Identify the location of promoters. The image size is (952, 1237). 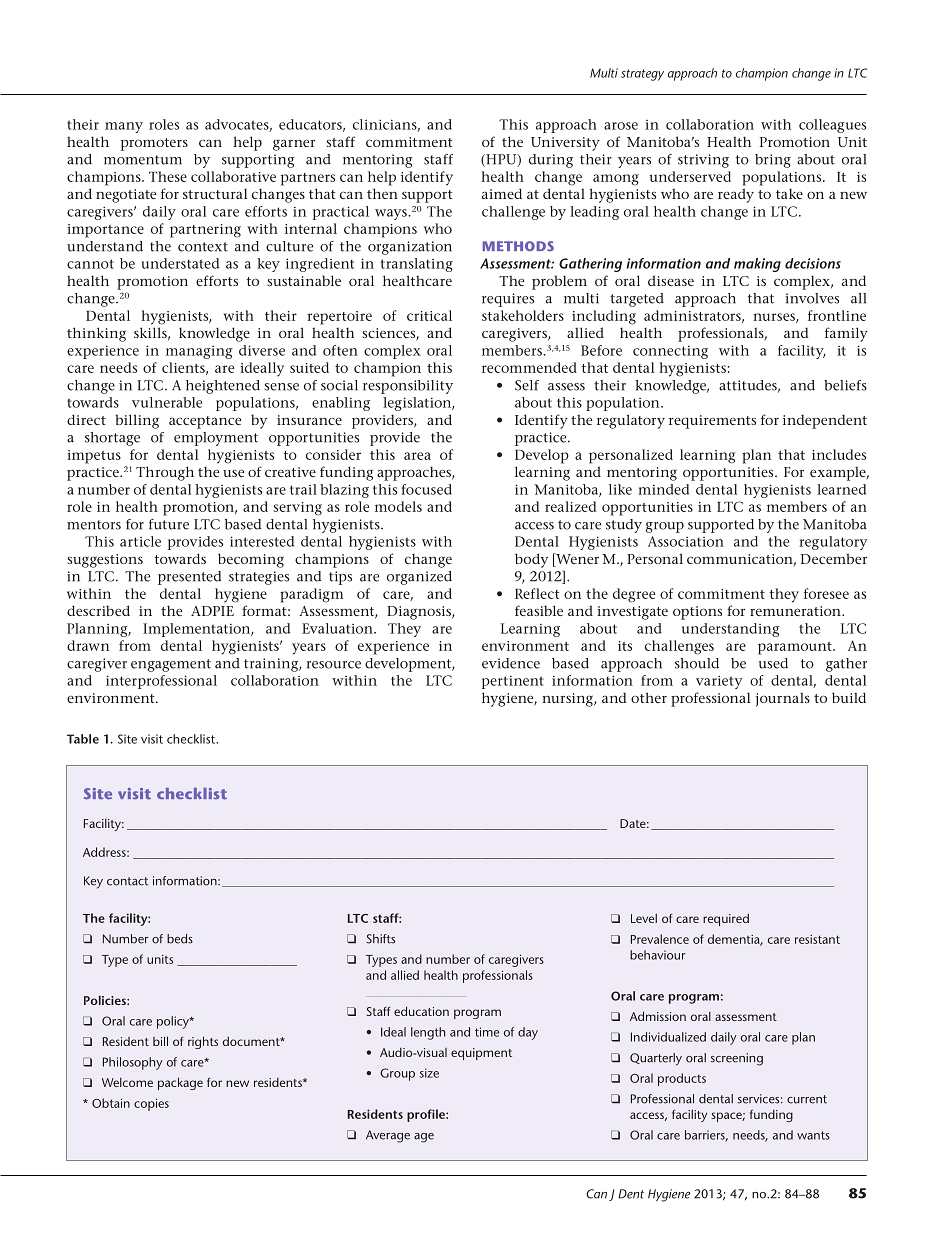
(154, 144).
